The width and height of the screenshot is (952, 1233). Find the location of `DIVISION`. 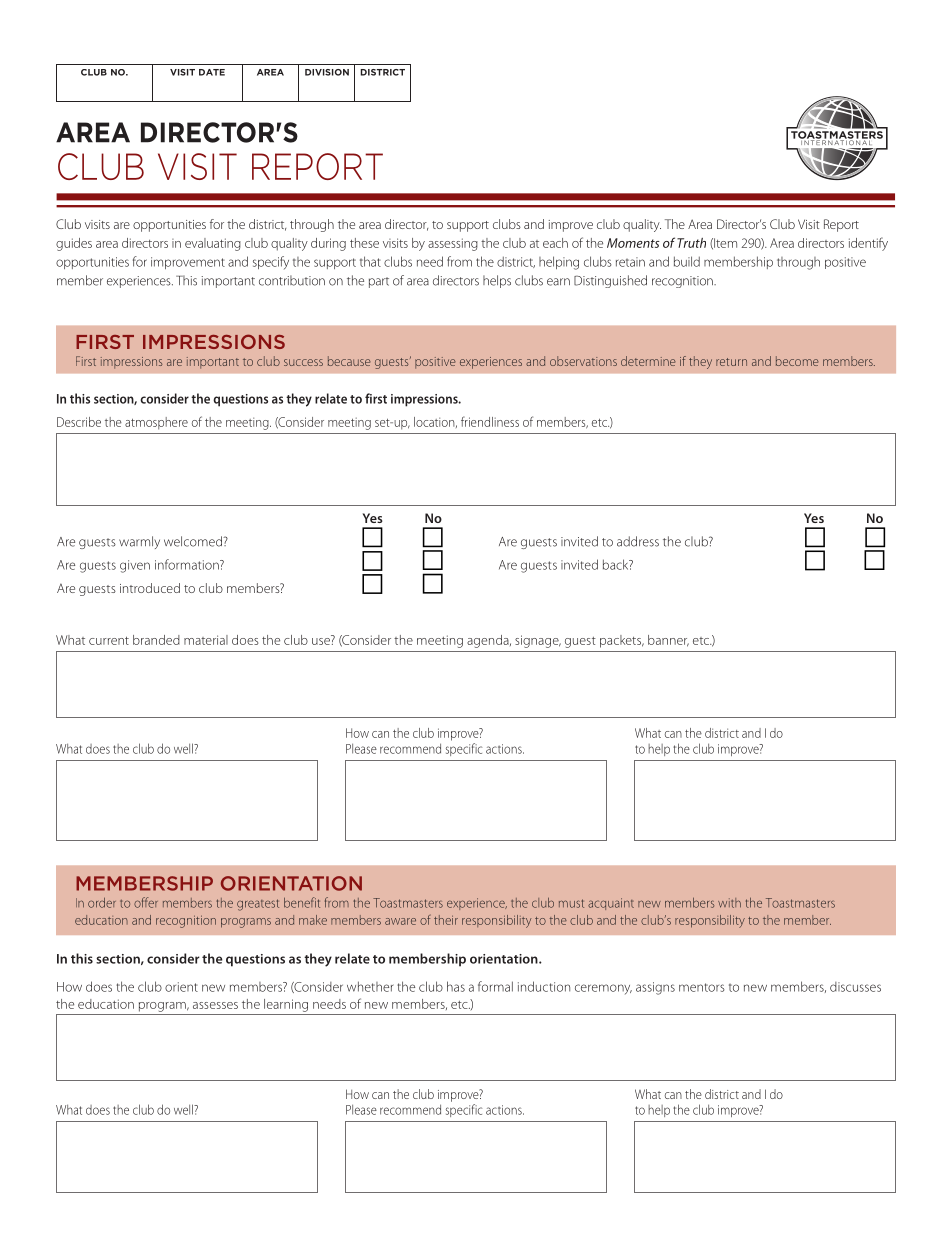

DIVISION is located at coordinates (327, 72).
